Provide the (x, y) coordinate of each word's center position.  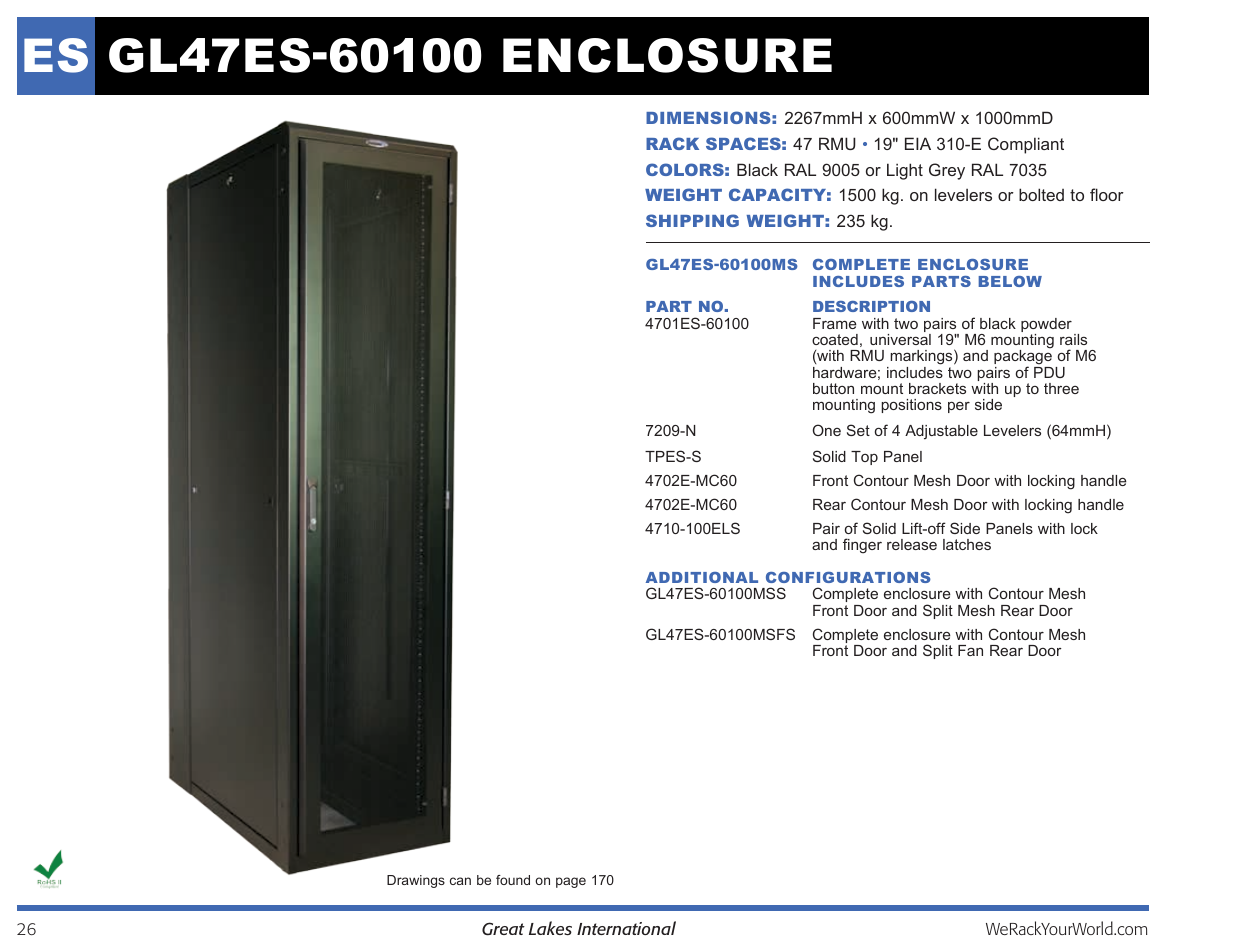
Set (858, 430)
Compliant (1026, 145)
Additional (702, 577)
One (827, 430)
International (626, 928)
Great (503, 929)
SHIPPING (692, 220)
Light (905, 171)
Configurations (848, 577)
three (1061, 388)
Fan (970, 650)
